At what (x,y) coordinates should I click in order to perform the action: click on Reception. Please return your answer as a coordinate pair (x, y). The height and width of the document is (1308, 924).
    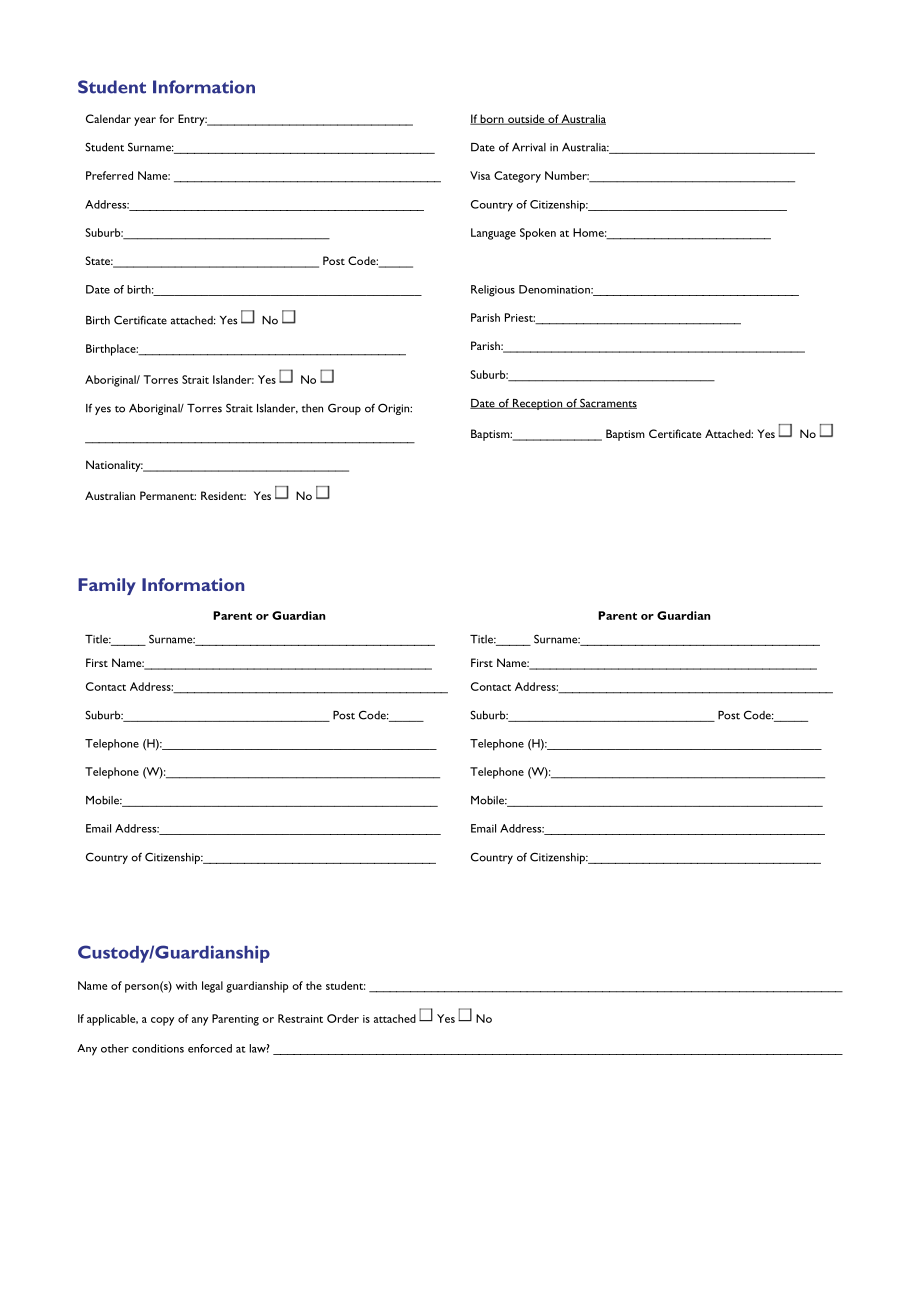
    Looking at the image, I should click on (537, 404).
